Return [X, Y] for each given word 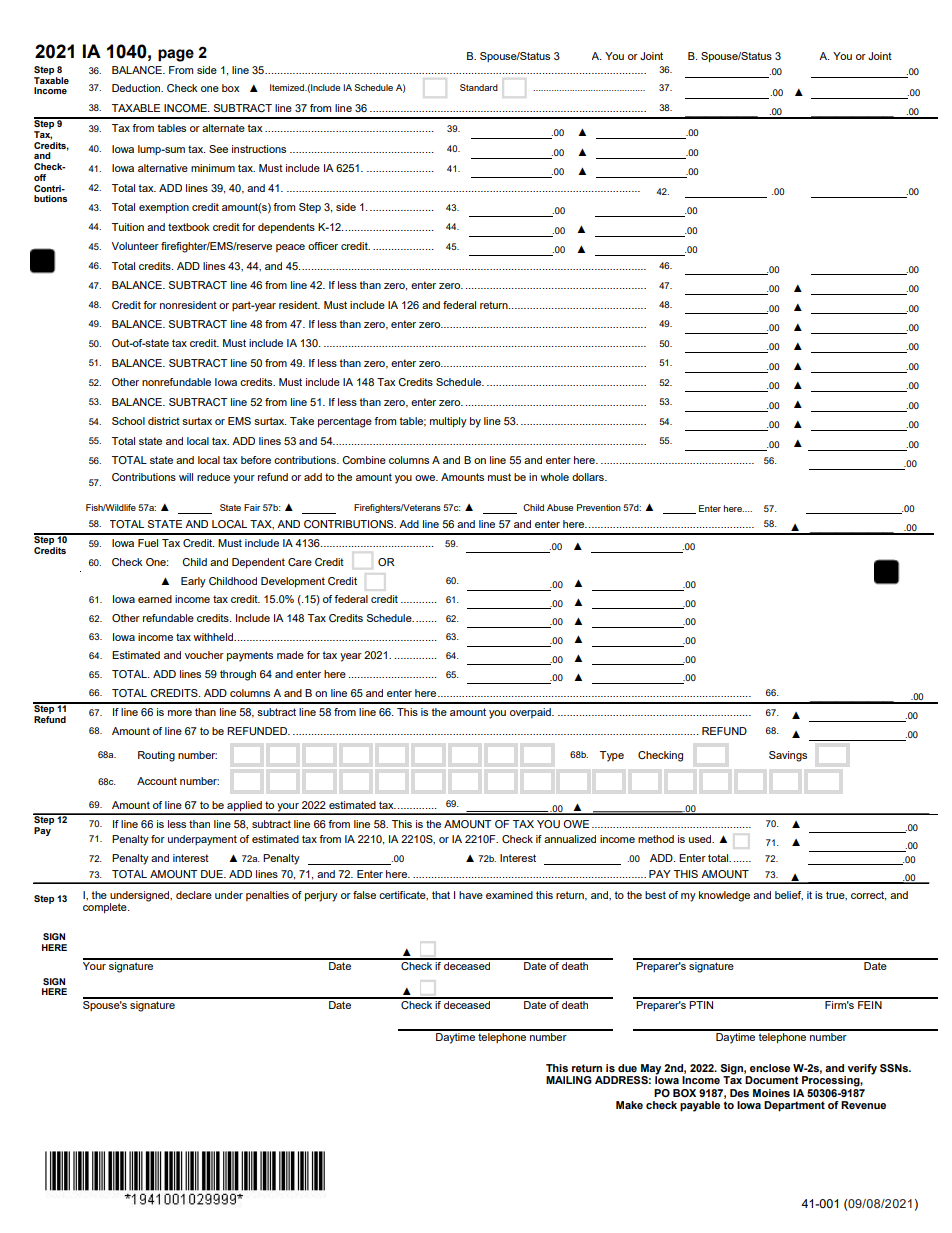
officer [323, 246]
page [176, 55]
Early [193, 582]
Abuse [560, 507]
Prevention [599, 507]
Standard [479, 87]
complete [106, 908]
